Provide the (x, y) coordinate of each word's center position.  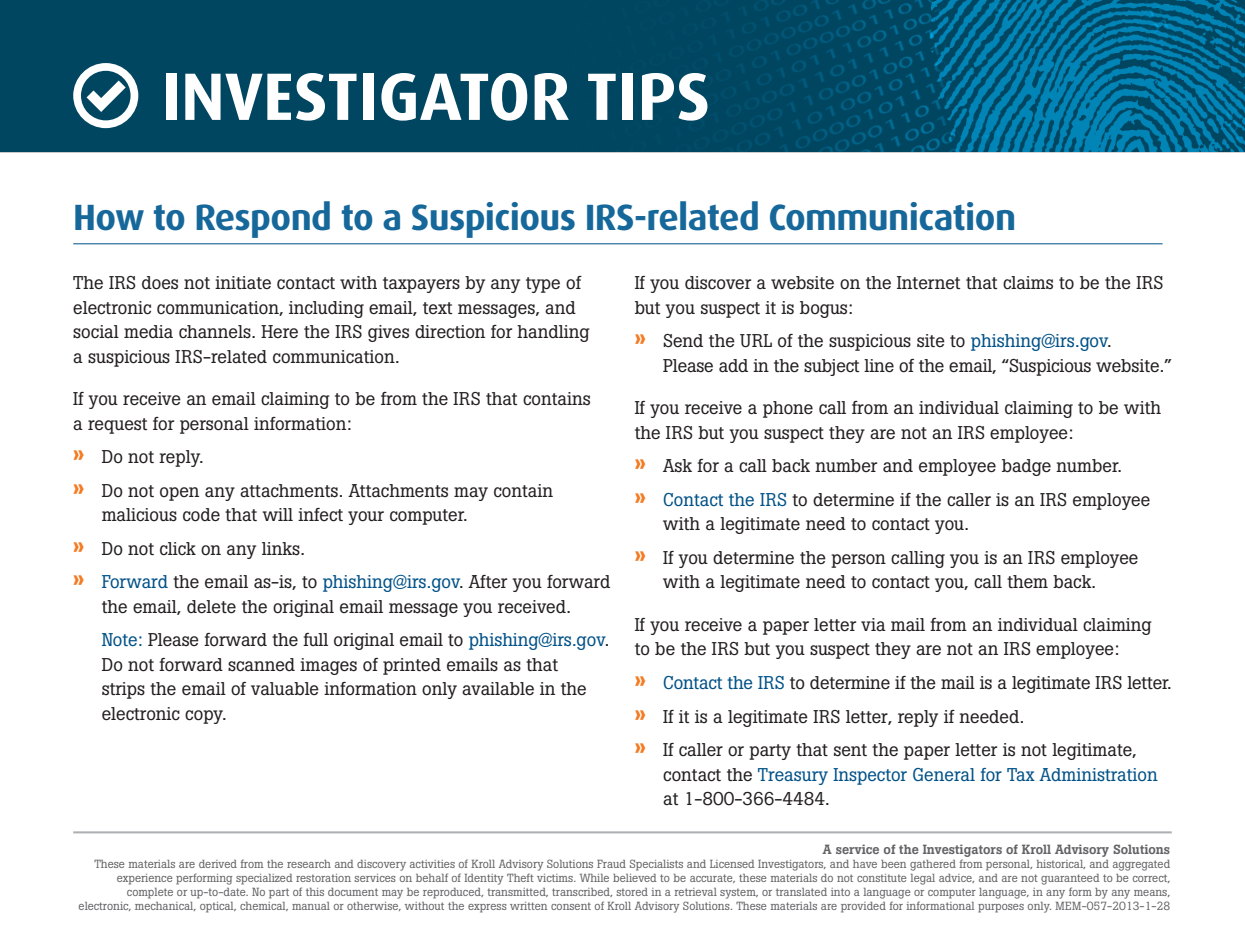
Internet (928, 282)
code (201, 515)
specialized (264, 879)
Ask (677, 466)
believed (634, 878)
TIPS (648, 97)
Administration (1098, 774)
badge (1026, 467)
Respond (263, 219)
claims (1028, 283)
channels (216, 332)
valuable (285, 689)
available (498, 689)
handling (553, 333)
